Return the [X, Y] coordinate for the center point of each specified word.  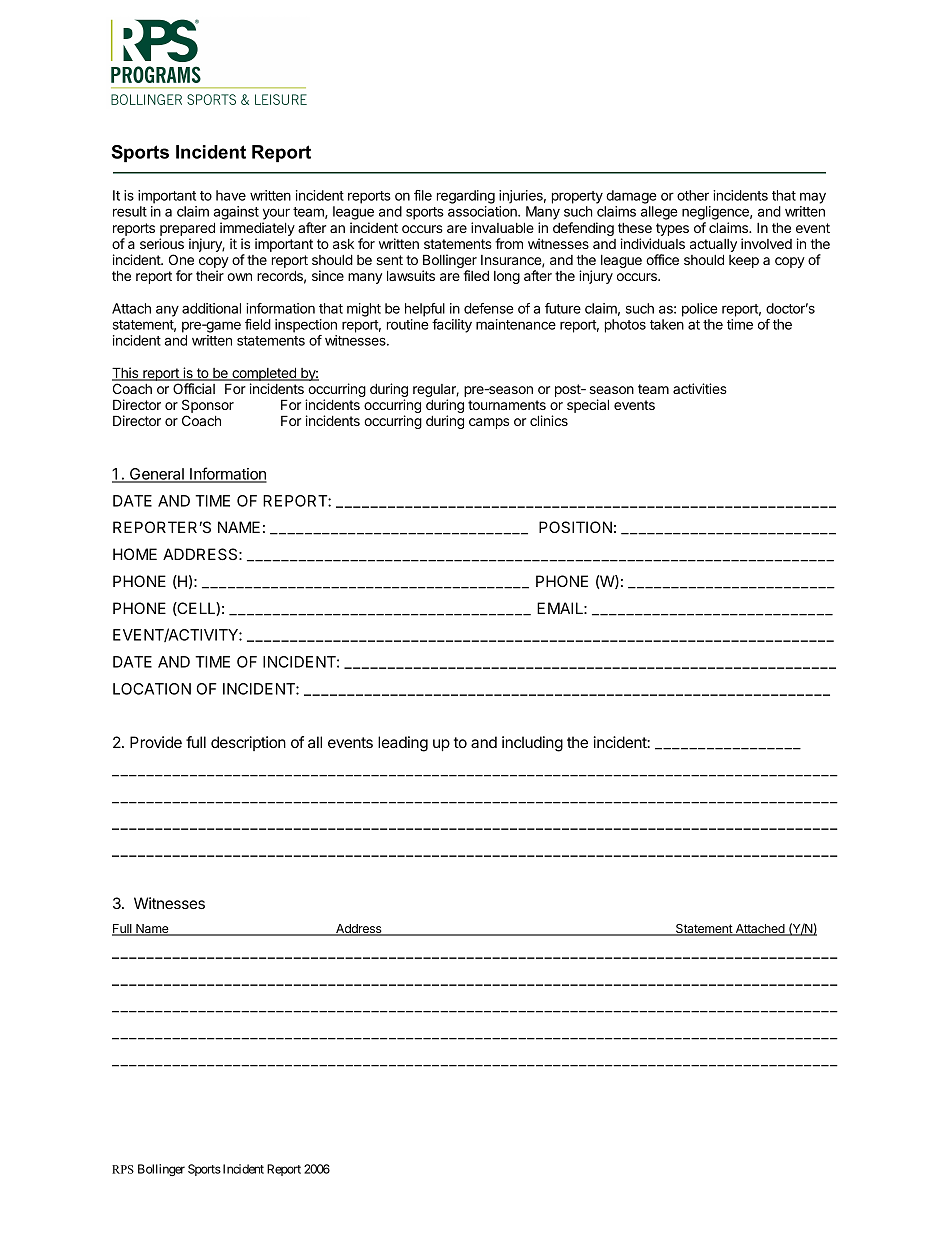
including [532, 744]
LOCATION [152, 689]
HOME [135, 554]
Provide [156, 742]
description [248, 743]
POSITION [575, 527]
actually [713, 247]
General [157, 475]
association [483, 211]
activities [700, 388]
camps [489, 423]
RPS [123, 1169]
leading [403, 744]
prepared [187, 230]
